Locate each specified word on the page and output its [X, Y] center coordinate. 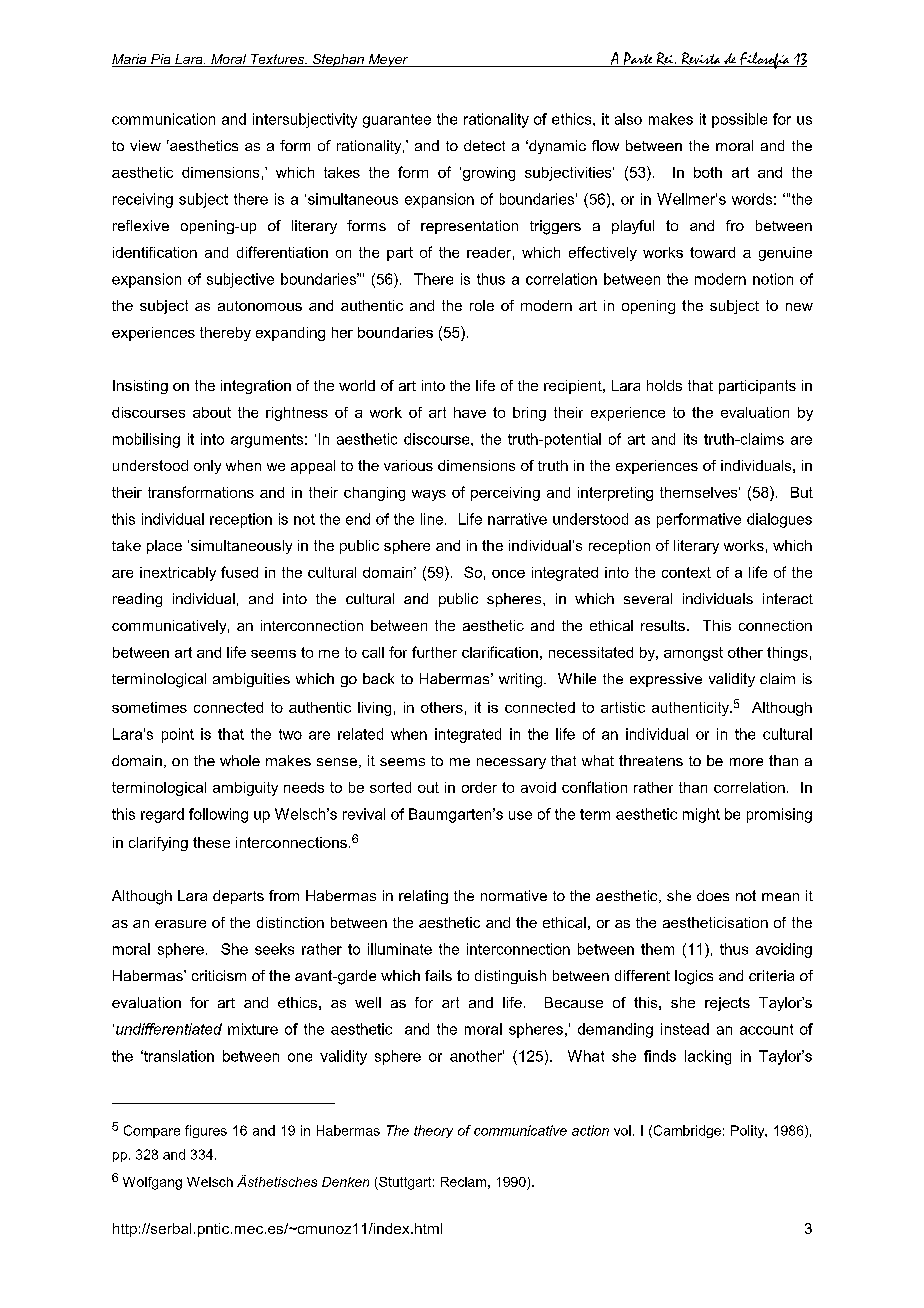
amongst [693, 654]
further [434, 652]
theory [433, 1131]
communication [163, 119]
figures [206, 1131]
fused [239, 572]
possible [739, 120]
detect [484, 145]
